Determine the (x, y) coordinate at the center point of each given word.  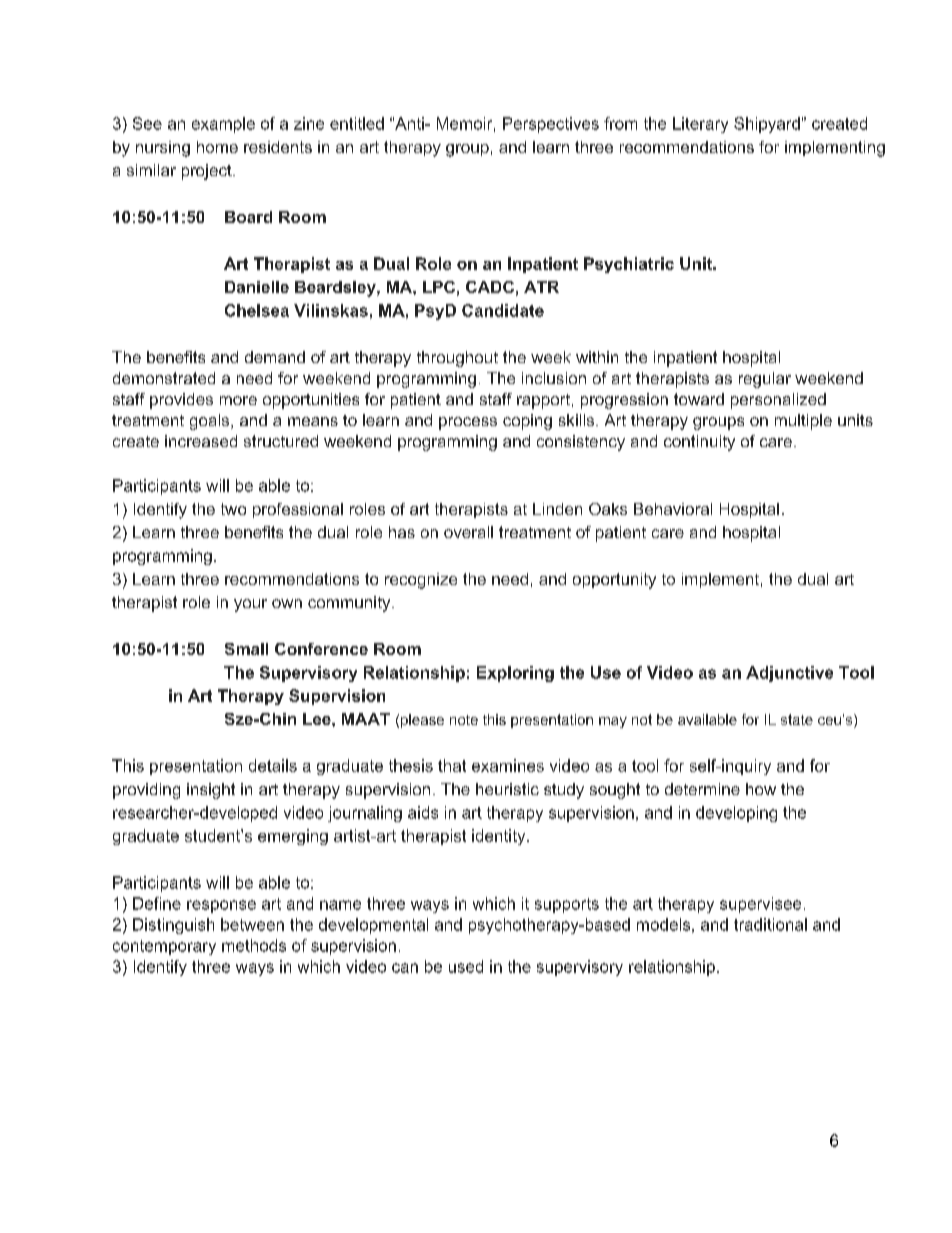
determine (702, 789)
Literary (700, 125)
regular (765, 380)
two (233, 509)
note (464, 720)
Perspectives (551, 125)
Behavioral (673, 509)
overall (468, 532)
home (217, 147)
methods (254, 945)
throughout (457, 359)
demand (275, 357)
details (273, 765)
